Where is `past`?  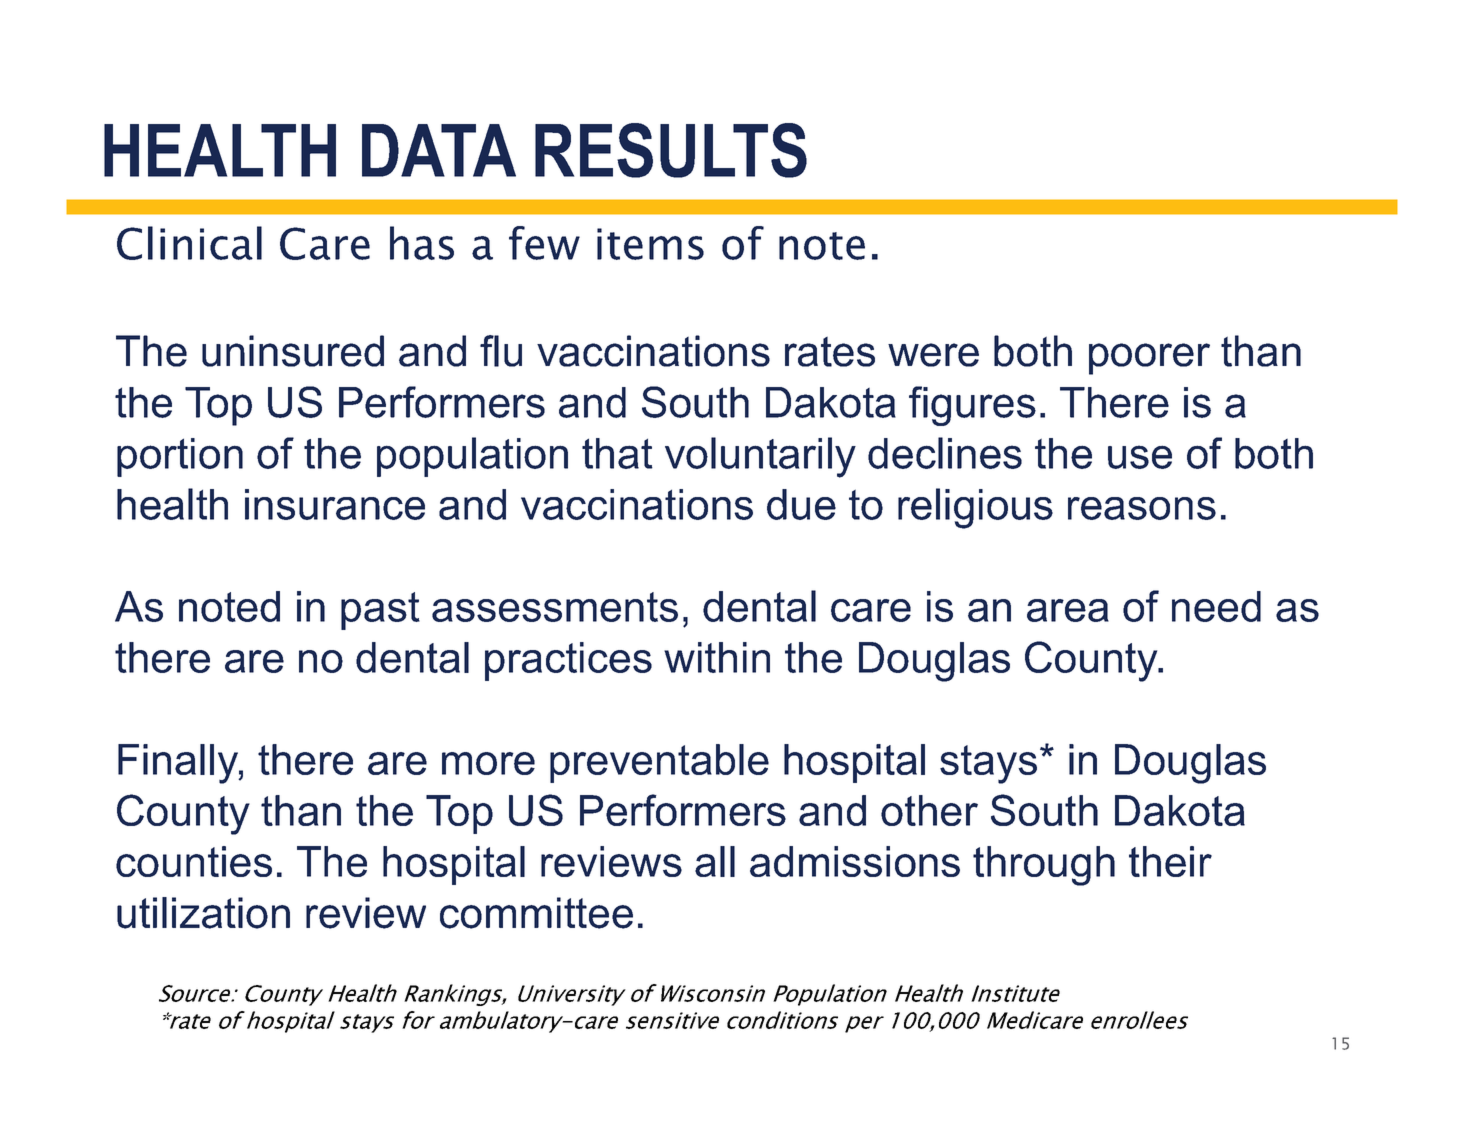 past is located at coordinates (380, 611).
